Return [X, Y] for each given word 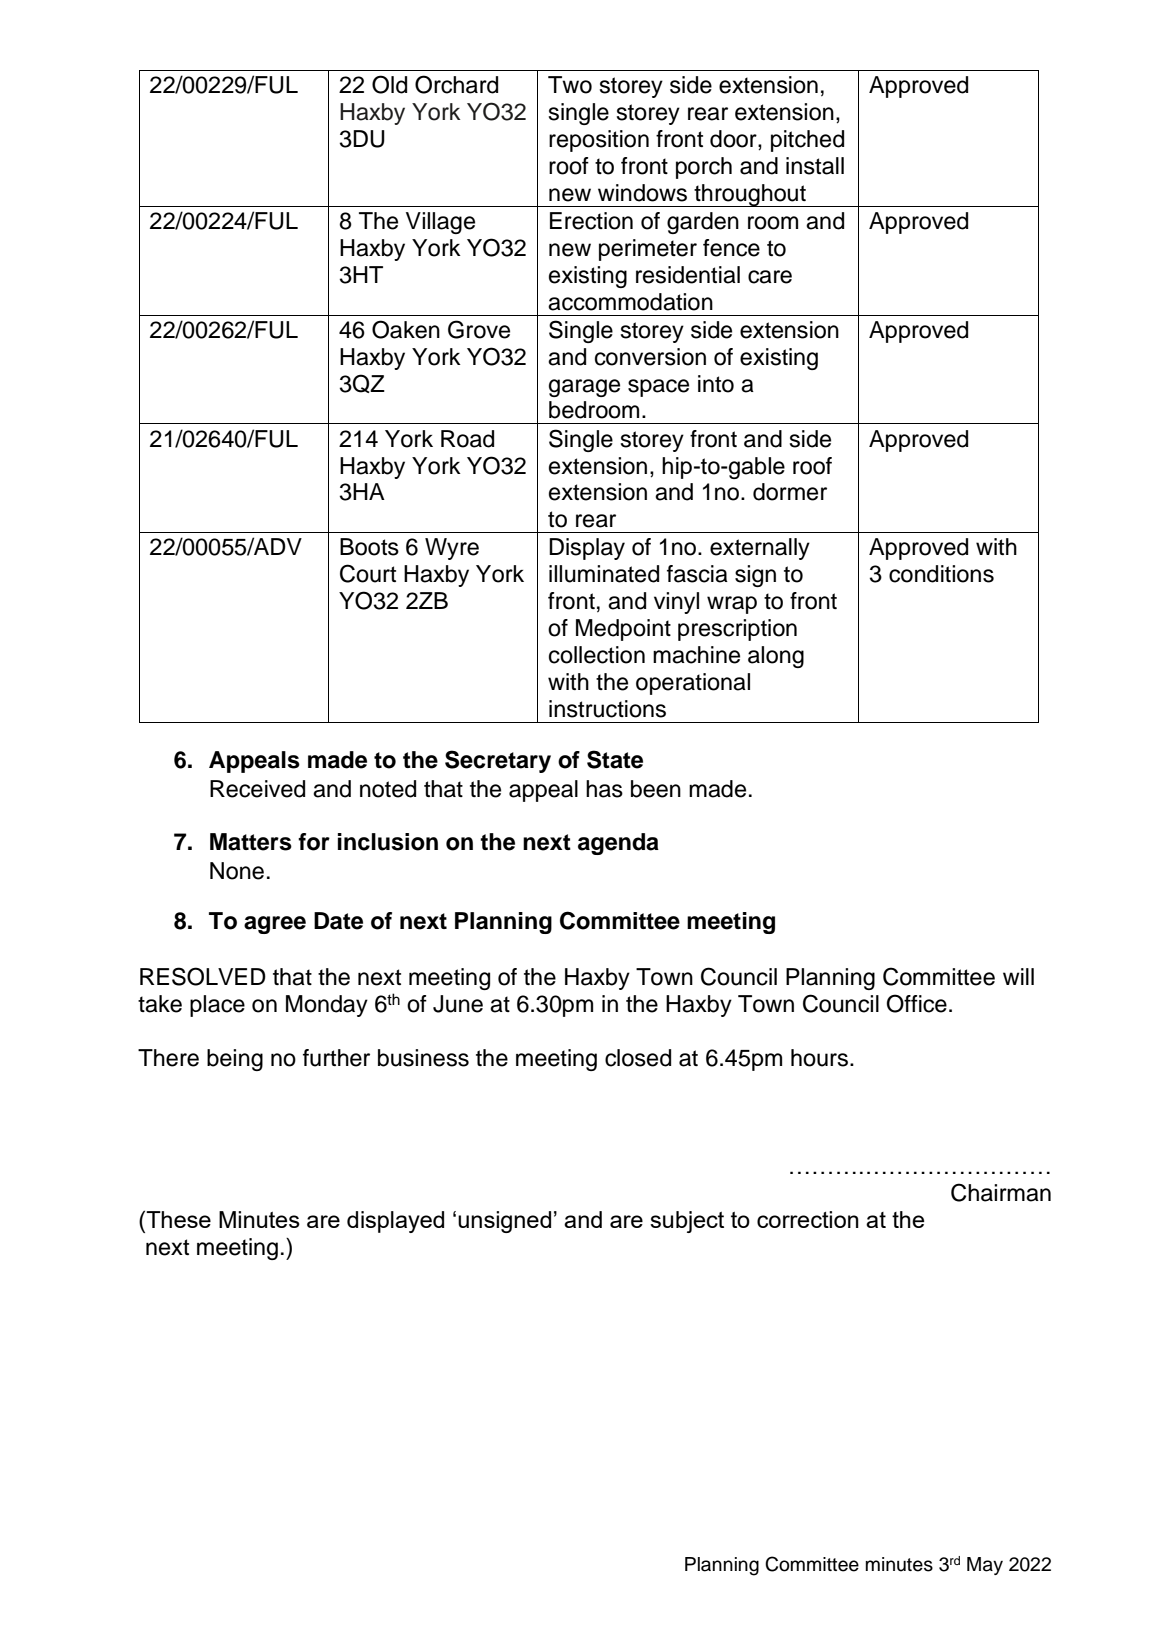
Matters [251, 842]
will [1018, 976]
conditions [941, 574]
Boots [369, 547]
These [177, 1219]
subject [687, 1222]
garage [584, 388]
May [985, 1566]
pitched [807, 141]
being [235, 1060]
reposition [599, 141]
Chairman [1001, 1192]
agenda [618, 844]
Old [389, 84]
